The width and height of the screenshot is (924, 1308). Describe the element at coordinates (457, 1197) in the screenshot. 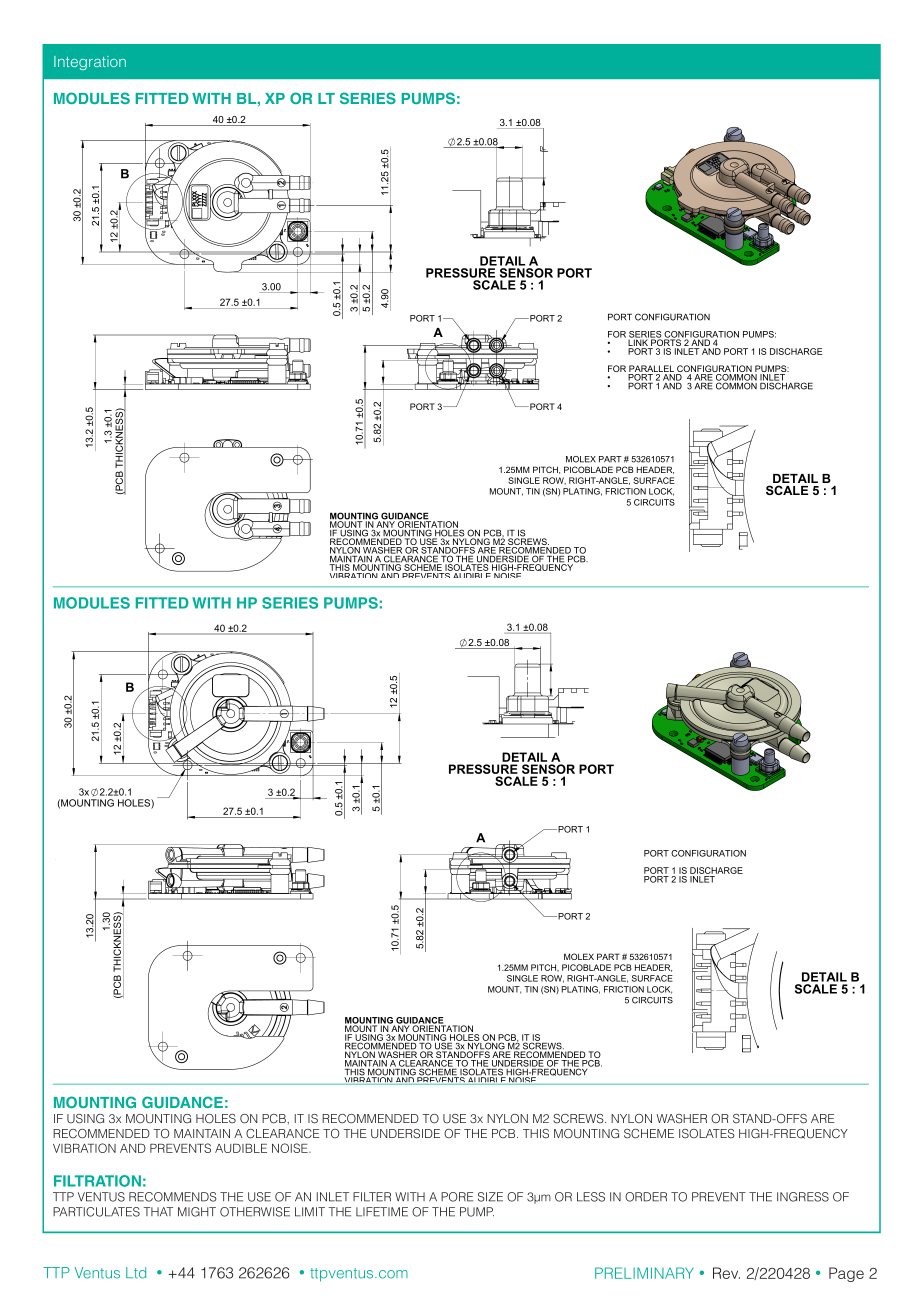

I see `PORE` at that location.
